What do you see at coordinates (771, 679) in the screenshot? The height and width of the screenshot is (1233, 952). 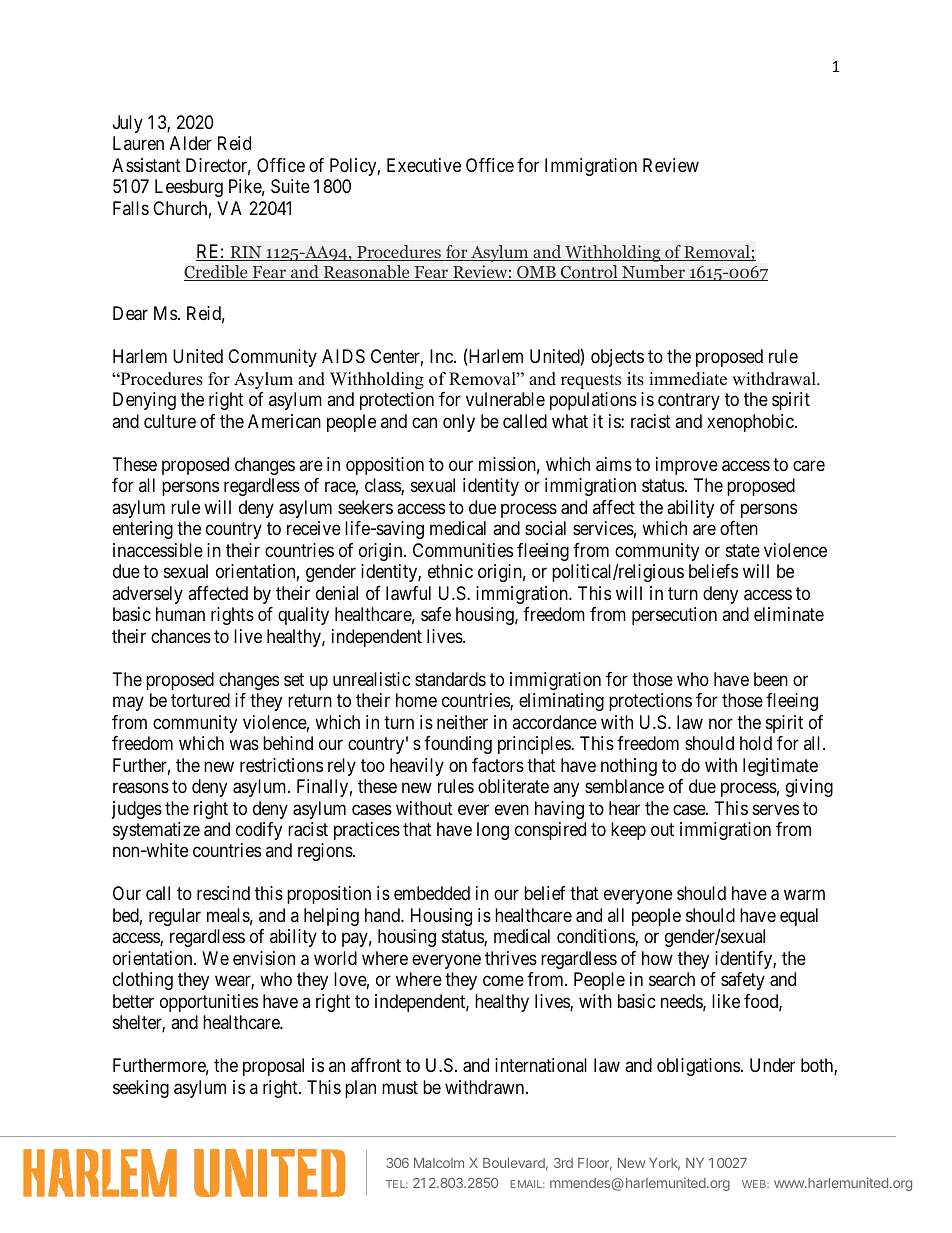 I see `been` at bounding box center [771, 679].
